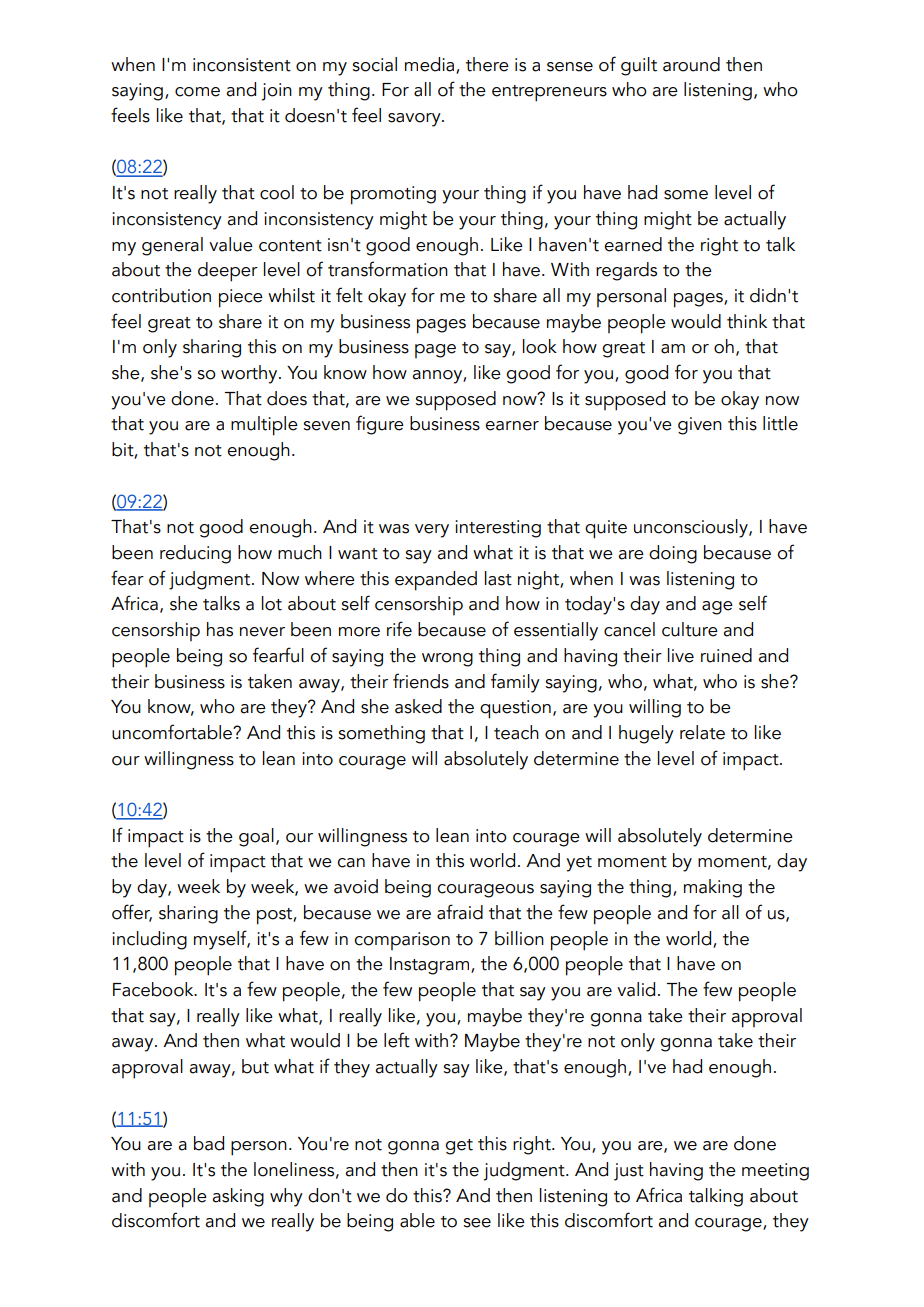  Describe the element at coordinates (691, 64) in the document. I see `around` at that location.
